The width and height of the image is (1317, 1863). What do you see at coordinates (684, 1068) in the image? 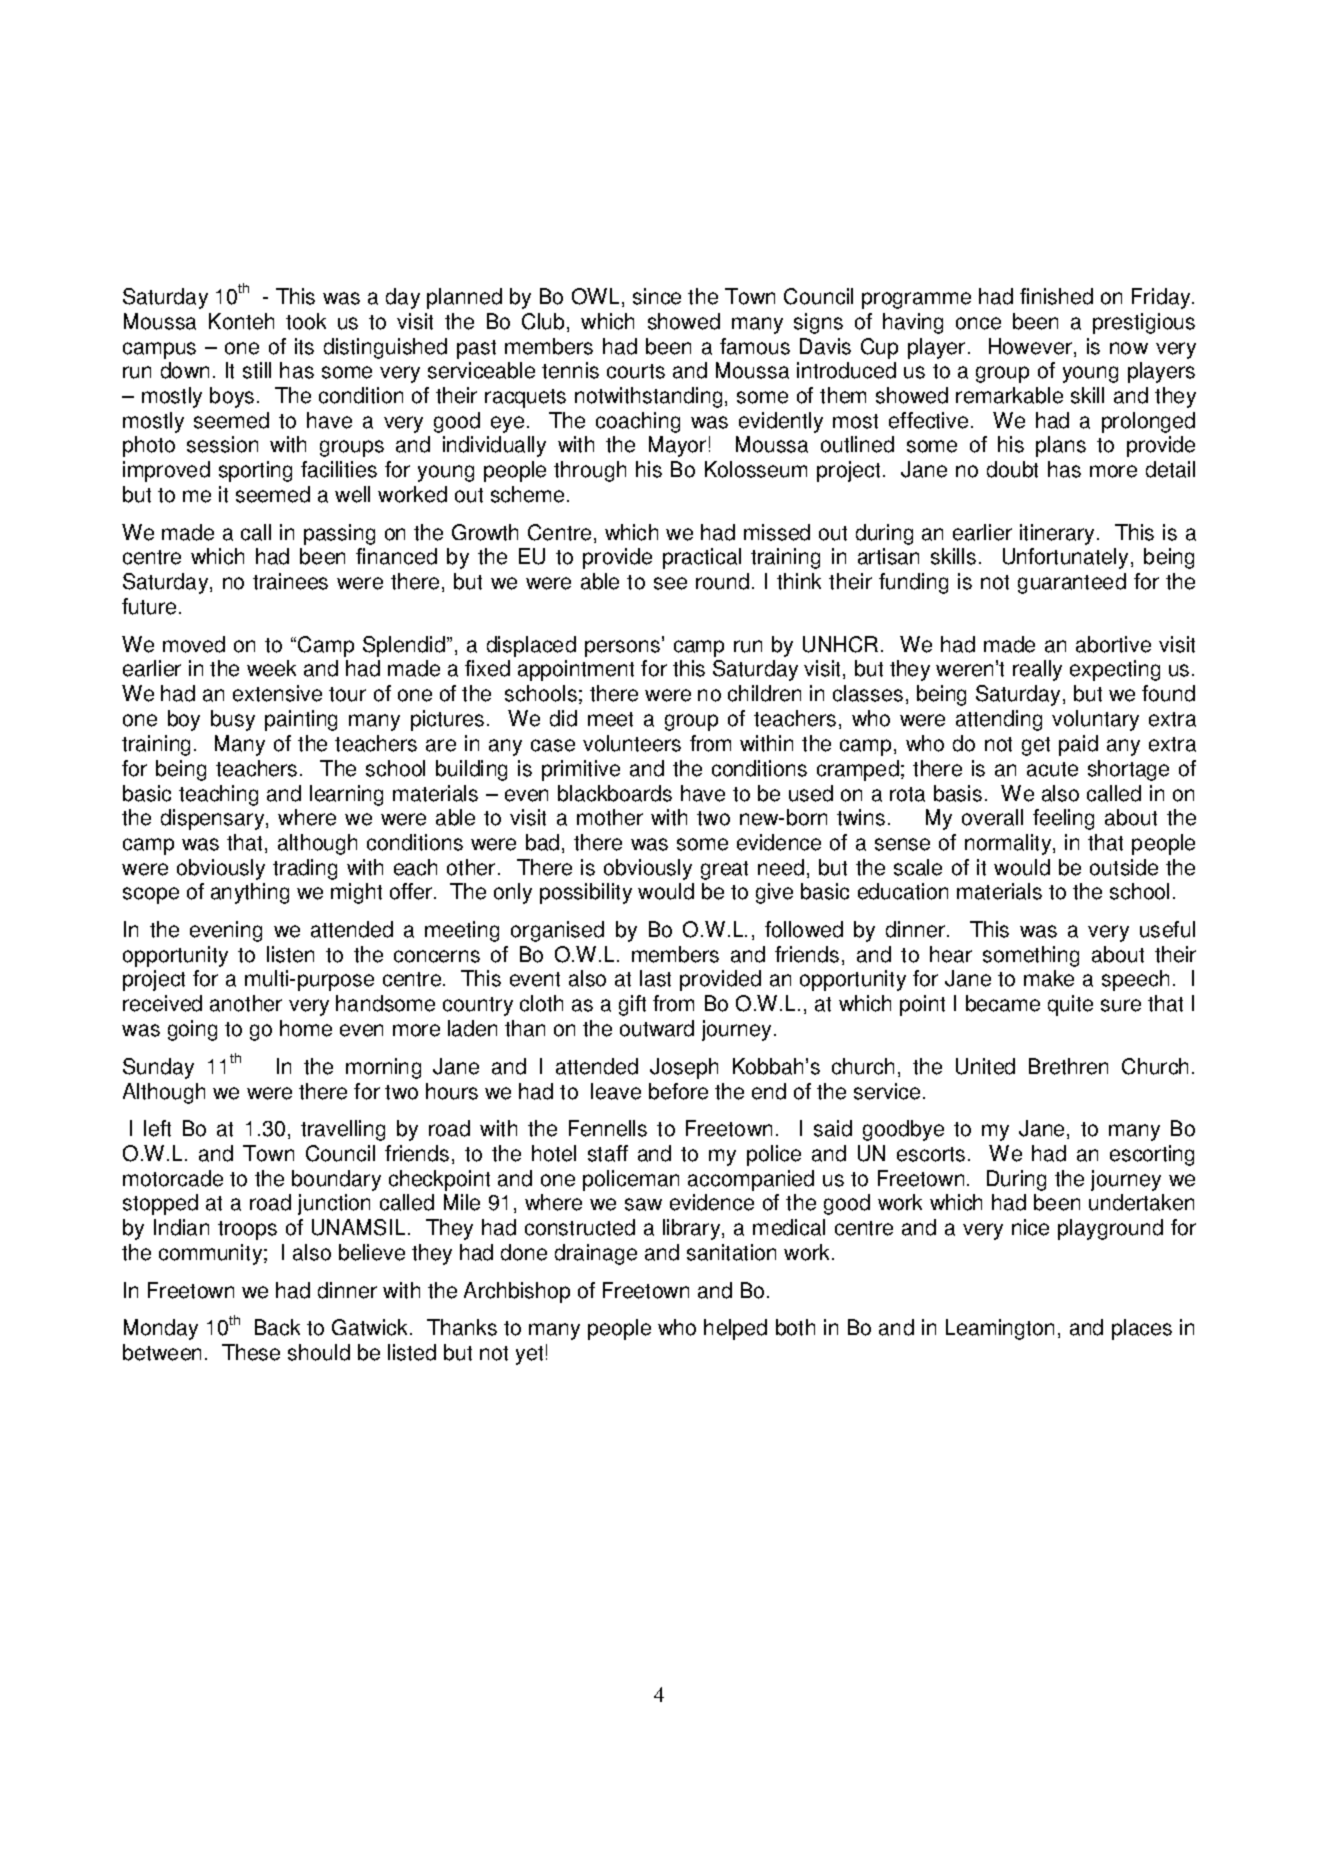
I see `Joseph` at bounding box center [684, 1068].
